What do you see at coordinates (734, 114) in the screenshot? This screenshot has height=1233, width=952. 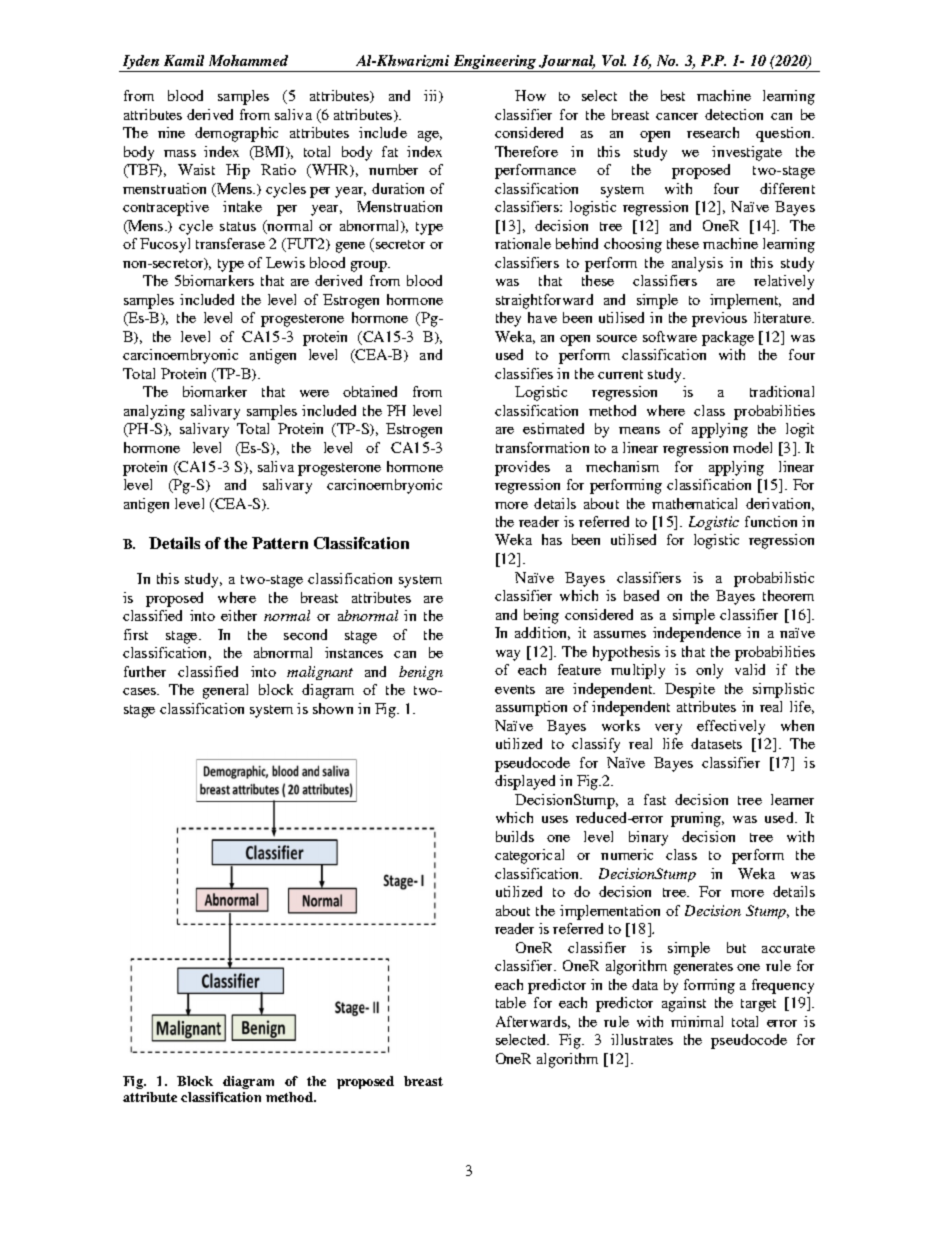 I see `detection` at bounding box center [734, 114].
